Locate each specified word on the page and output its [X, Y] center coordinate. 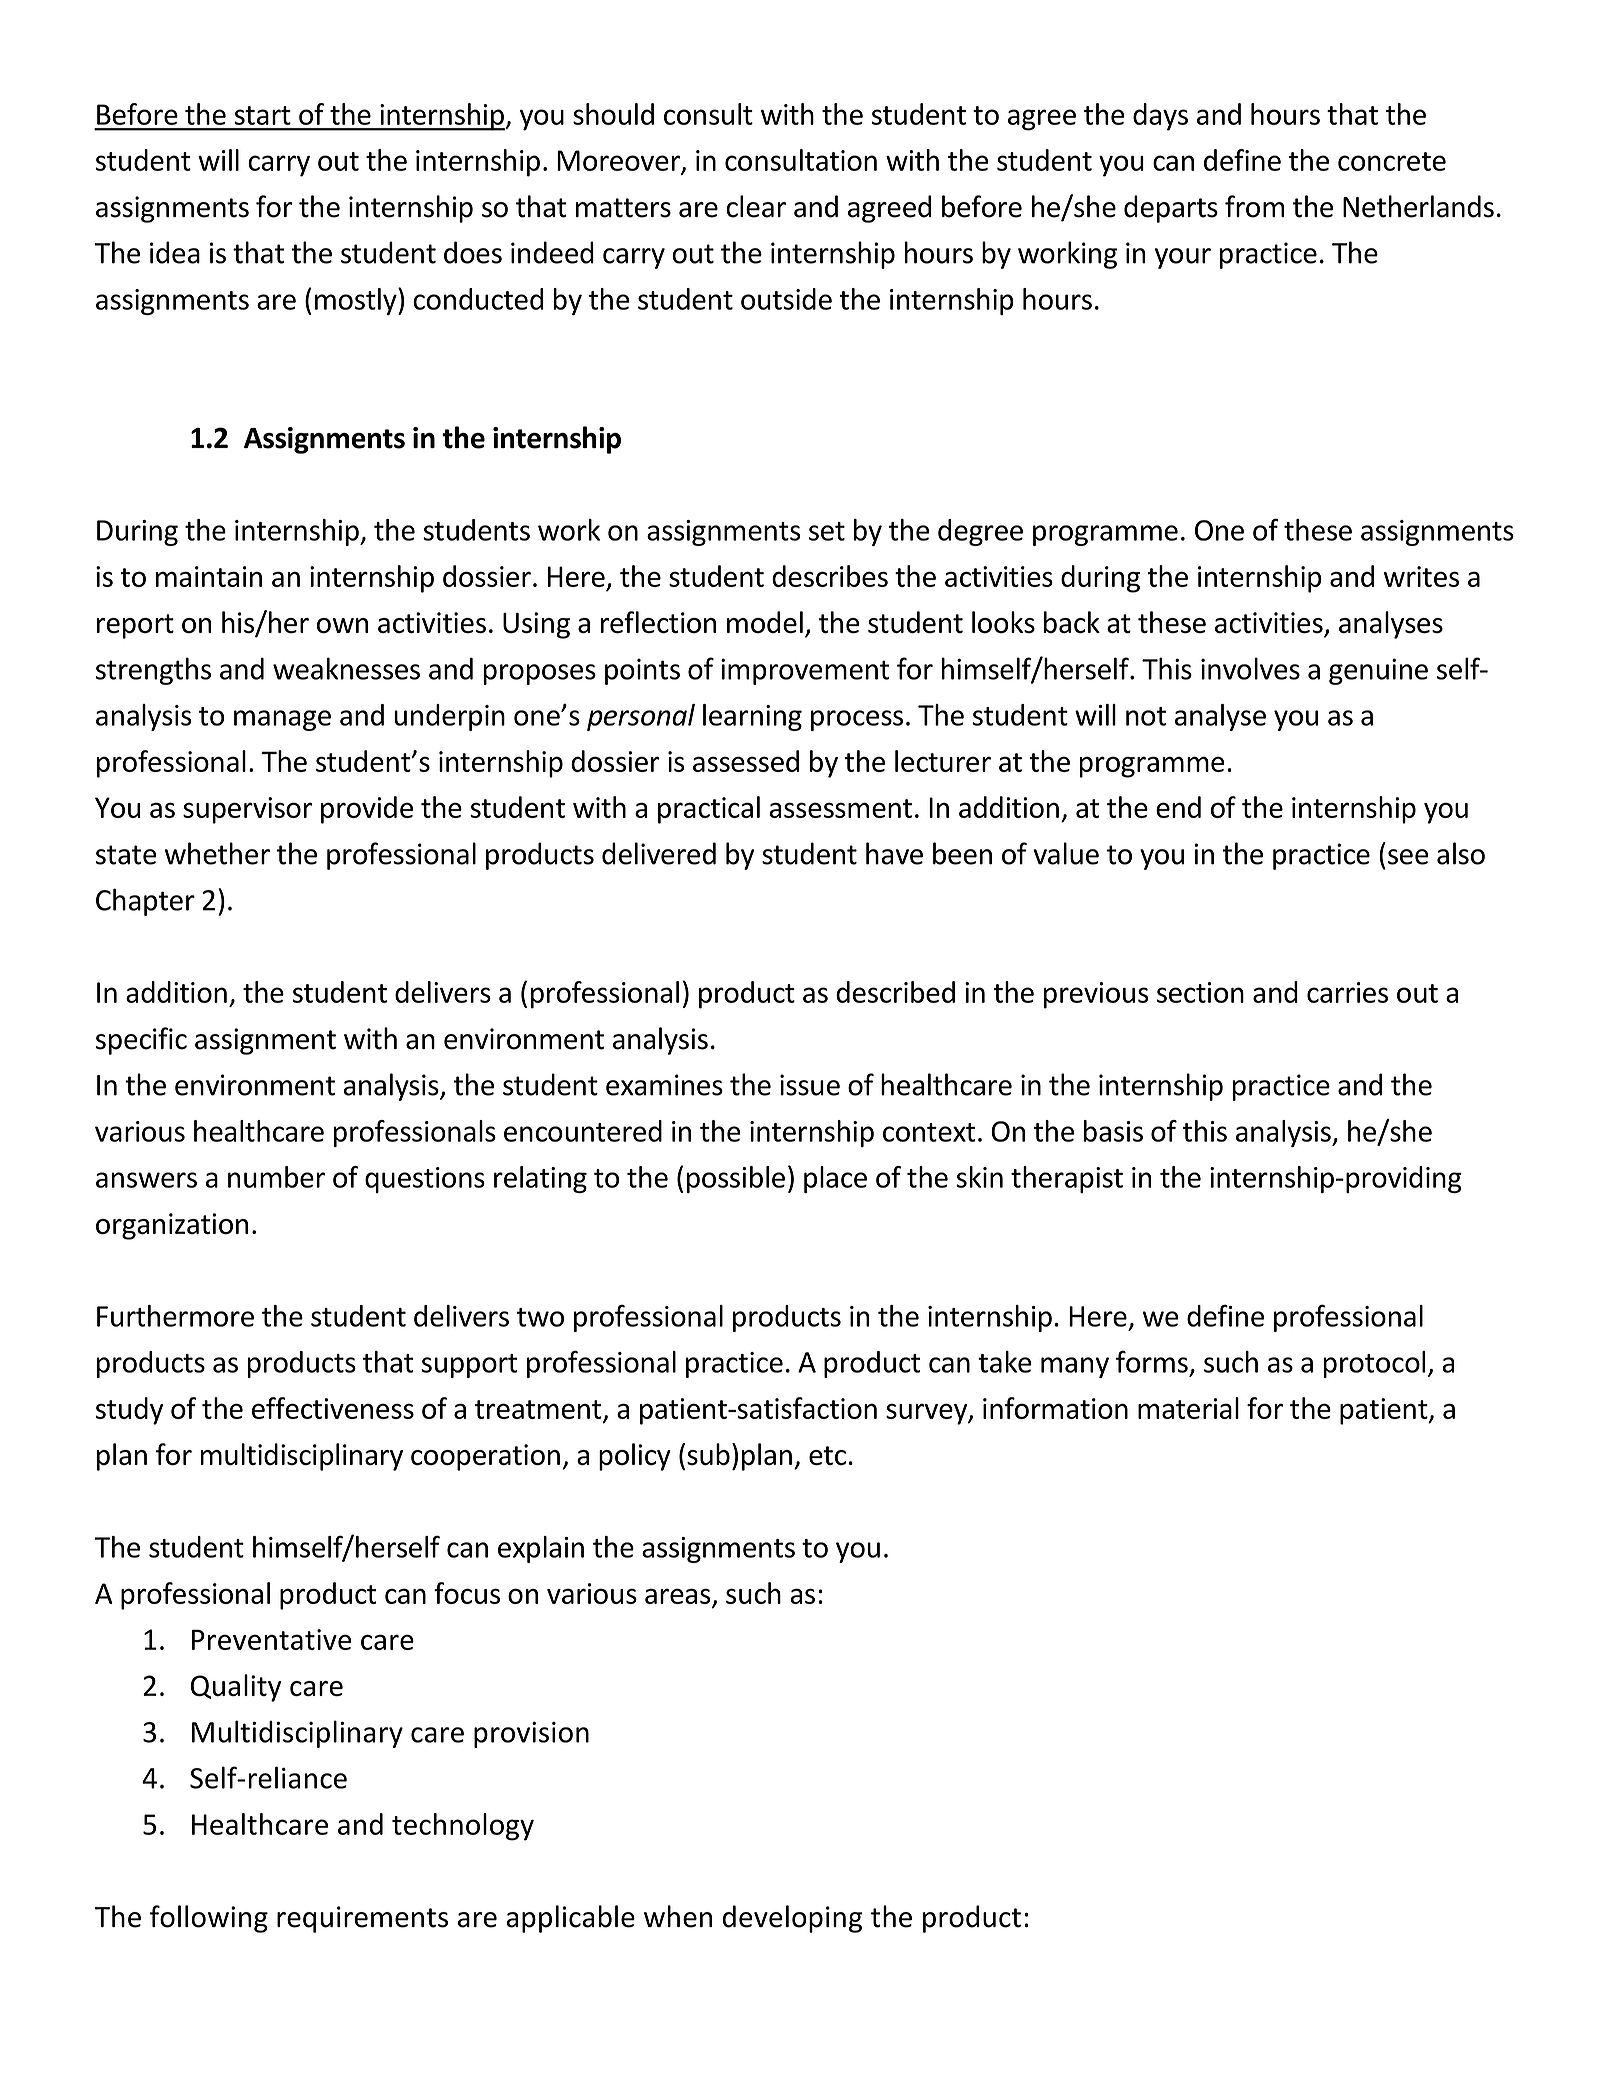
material [1188, 1408]
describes [830, 576]
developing [792, 1919]
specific [141, 1041]
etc [827, 1455]
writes [1421, 576]
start [262, 115]
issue [810, 1085]
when [678, 1916]
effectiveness [333, 1408]
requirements [362, 1919]
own [342, 626]
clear [756, 206]
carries [1347, 992]
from [1255, 206]
